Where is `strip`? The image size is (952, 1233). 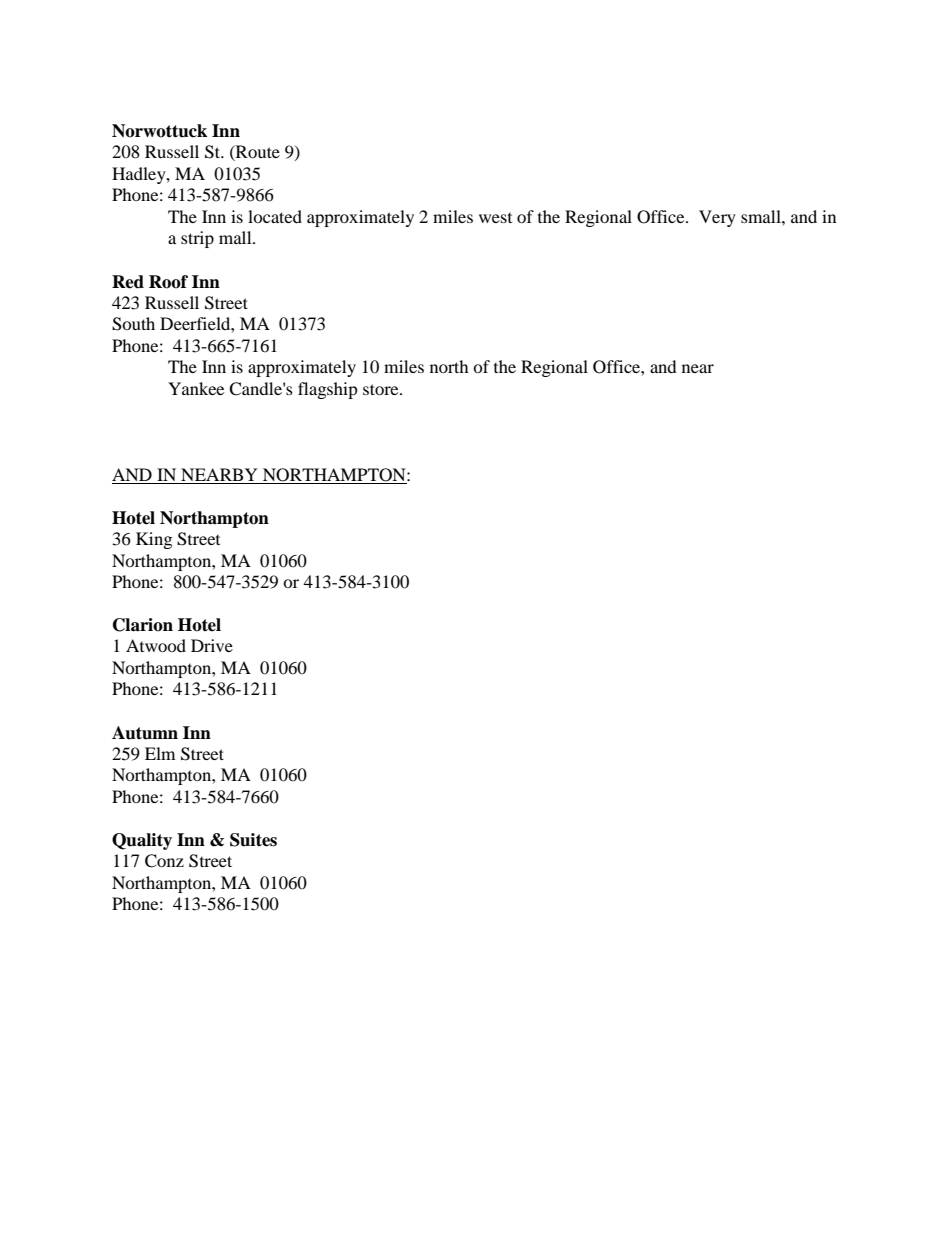 strip is located at coordinates (197, 239).
